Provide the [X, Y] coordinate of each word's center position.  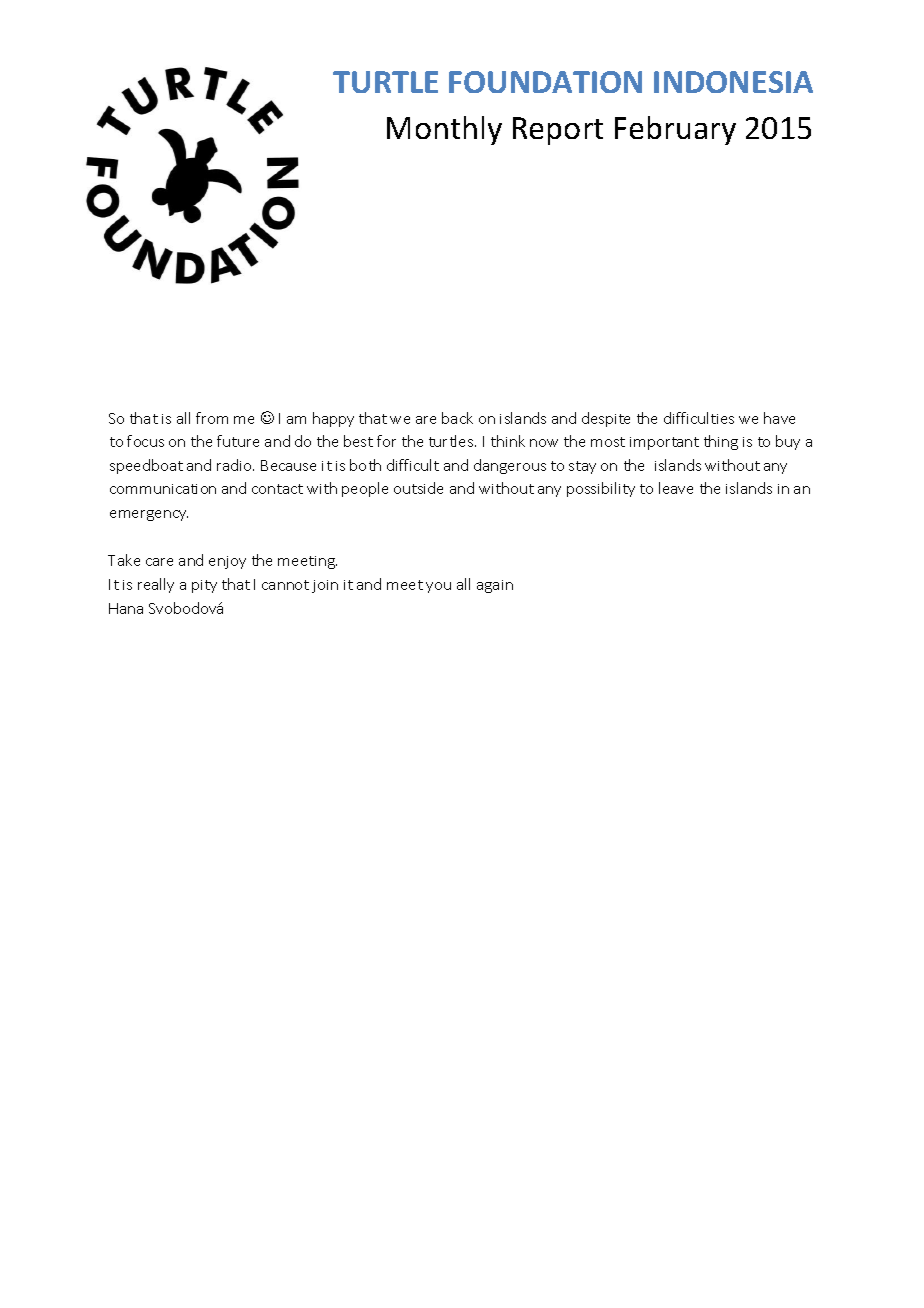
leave [676, 488]
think [508, 441]
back [457, 418]
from [212, 418]
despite [606, 419]
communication [163, 489]
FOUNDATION [545, 82]
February [675, 130]
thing [721, 442]
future [238, 441]
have [779, 418]
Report [558, 131]
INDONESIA [733, 82]
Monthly [444, 130]
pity [204, 586]
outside [418, 488]
